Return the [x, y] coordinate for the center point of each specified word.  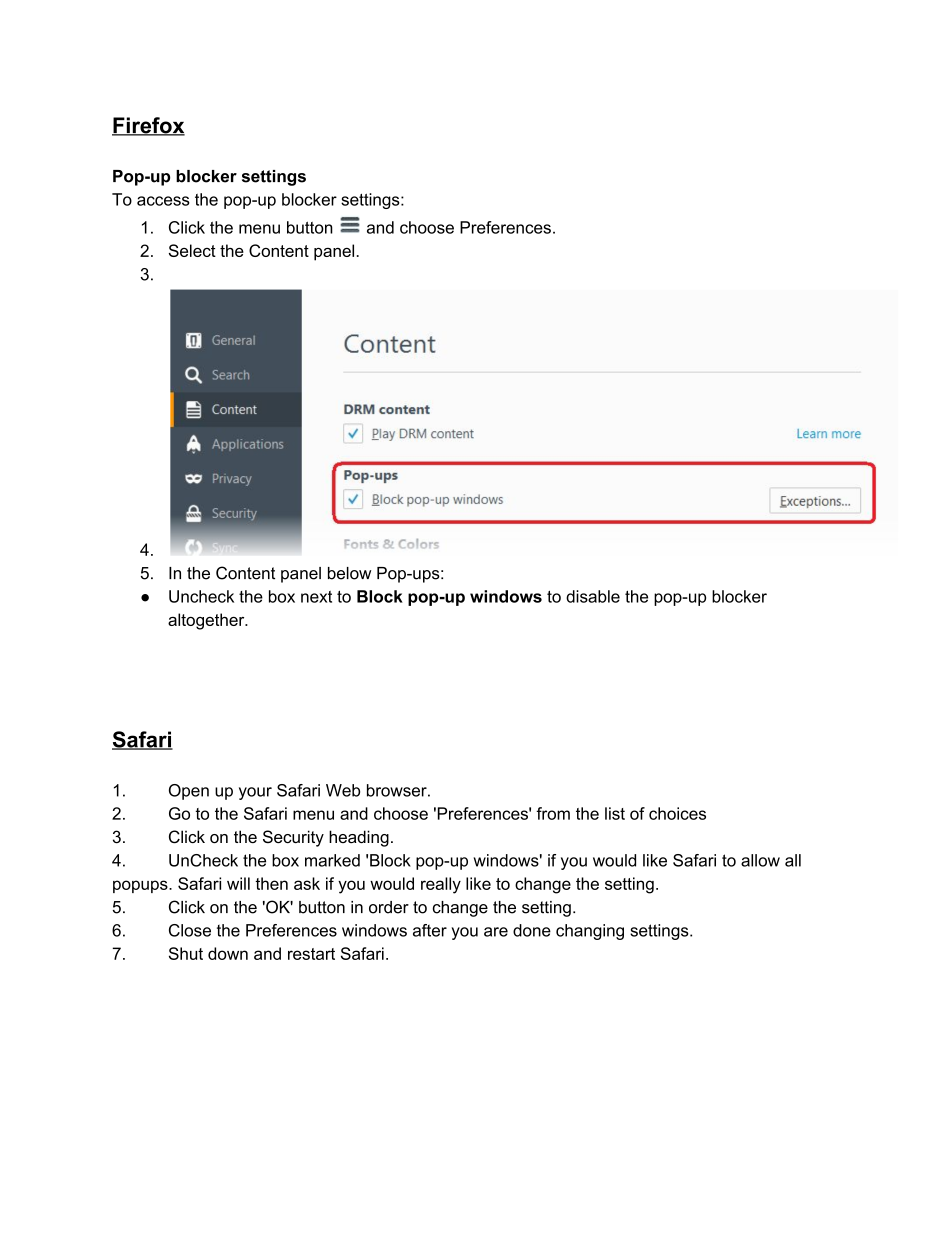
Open [189, 792]
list [615, 813]
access [163, 201]
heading [359, 838]
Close [190, 930]
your [255, 793]
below [349, 573]
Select [192, 250]
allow [760, 860]
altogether [207, 621]
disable [593, 596]
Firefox [148, 126]
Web [343, 790]
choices [677, 813]
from [553, 813]
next [316, 597]
